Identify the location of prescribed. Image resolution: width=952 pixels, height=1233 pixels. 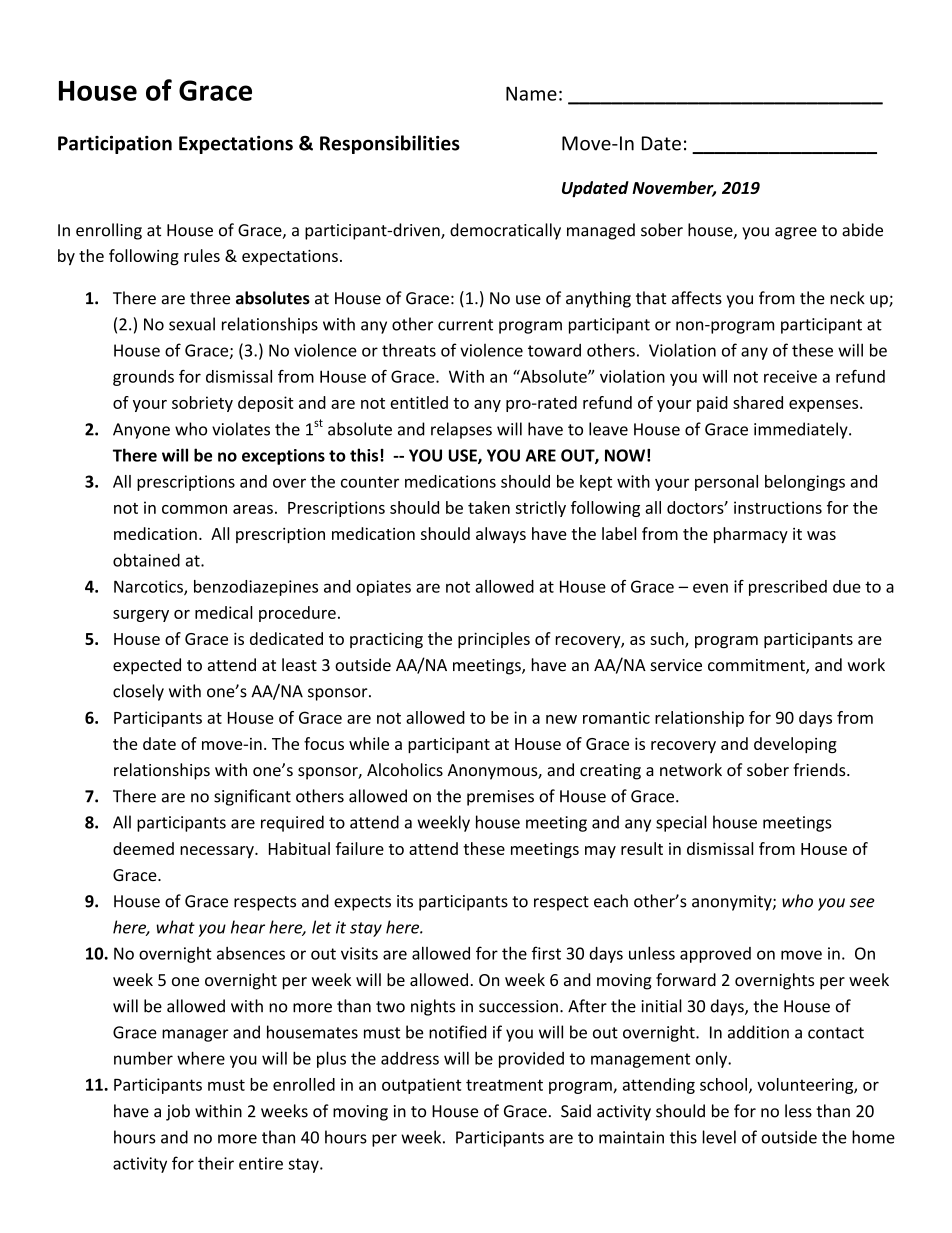
(788, 588).
